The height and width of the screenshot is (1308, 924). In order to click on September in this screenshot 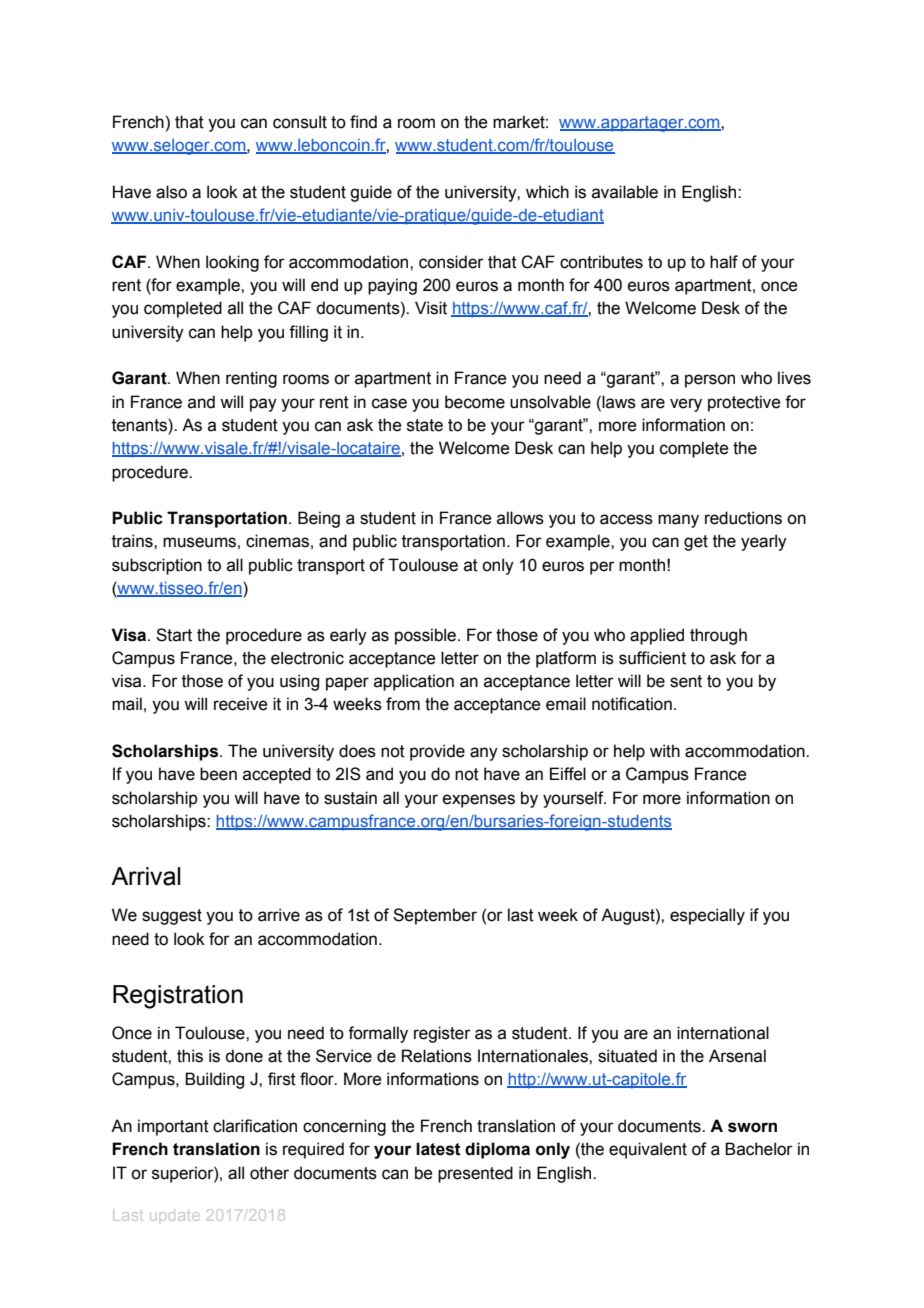, I will do `click(435, 916)`.
